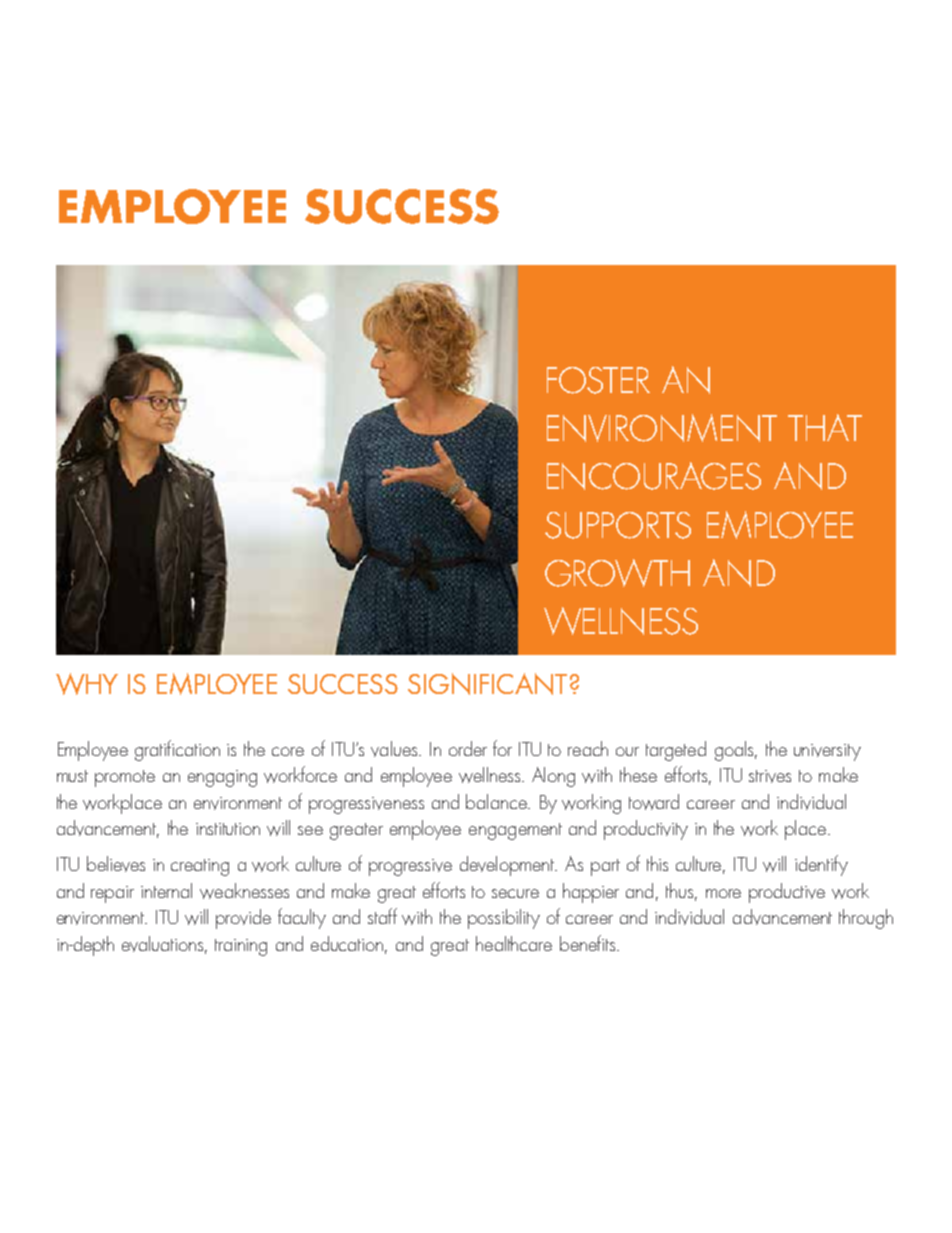  I want to click on WHY, so click(87, 684).
